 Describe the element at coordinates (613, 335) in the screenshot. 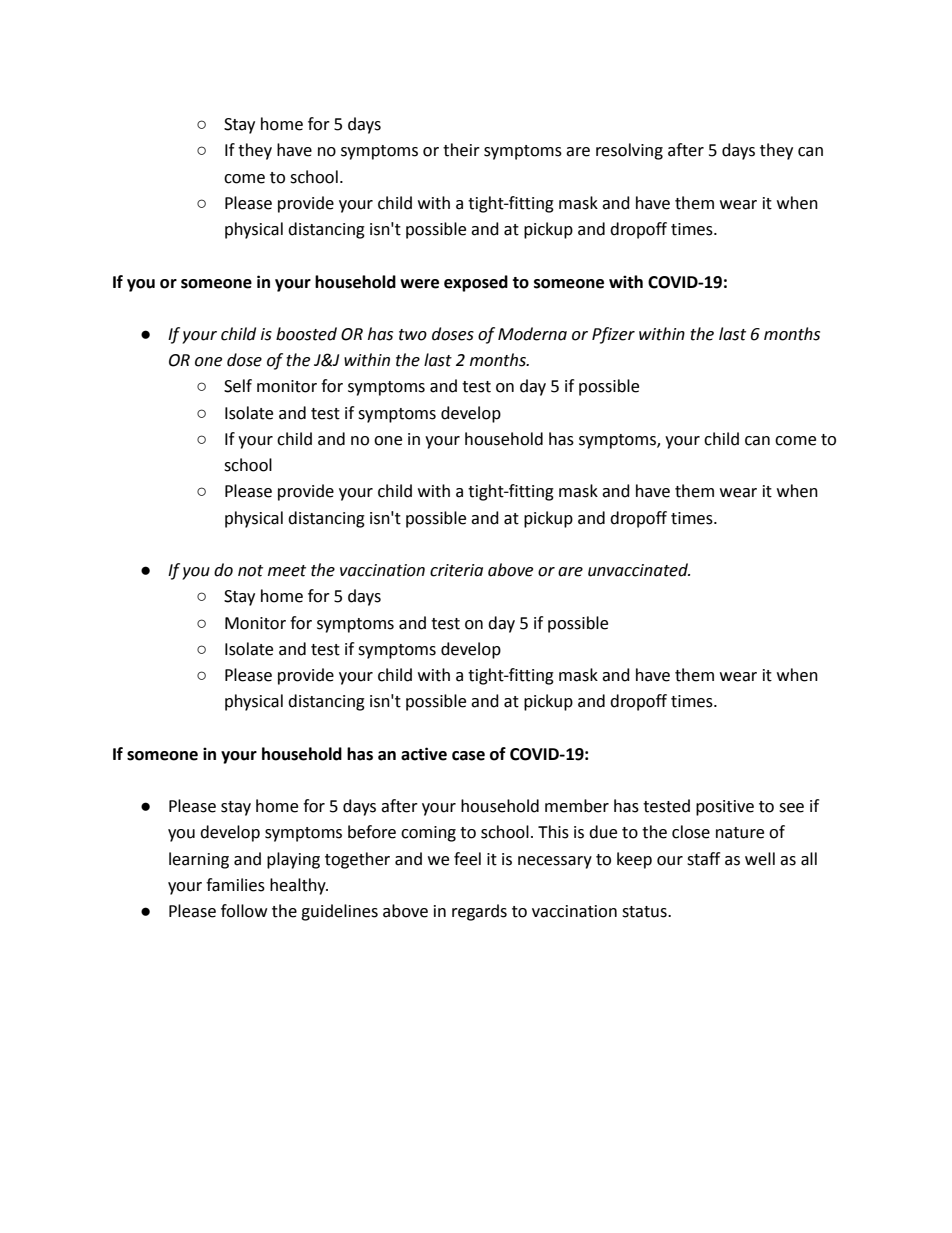

I see `Pfizer` at that location.
